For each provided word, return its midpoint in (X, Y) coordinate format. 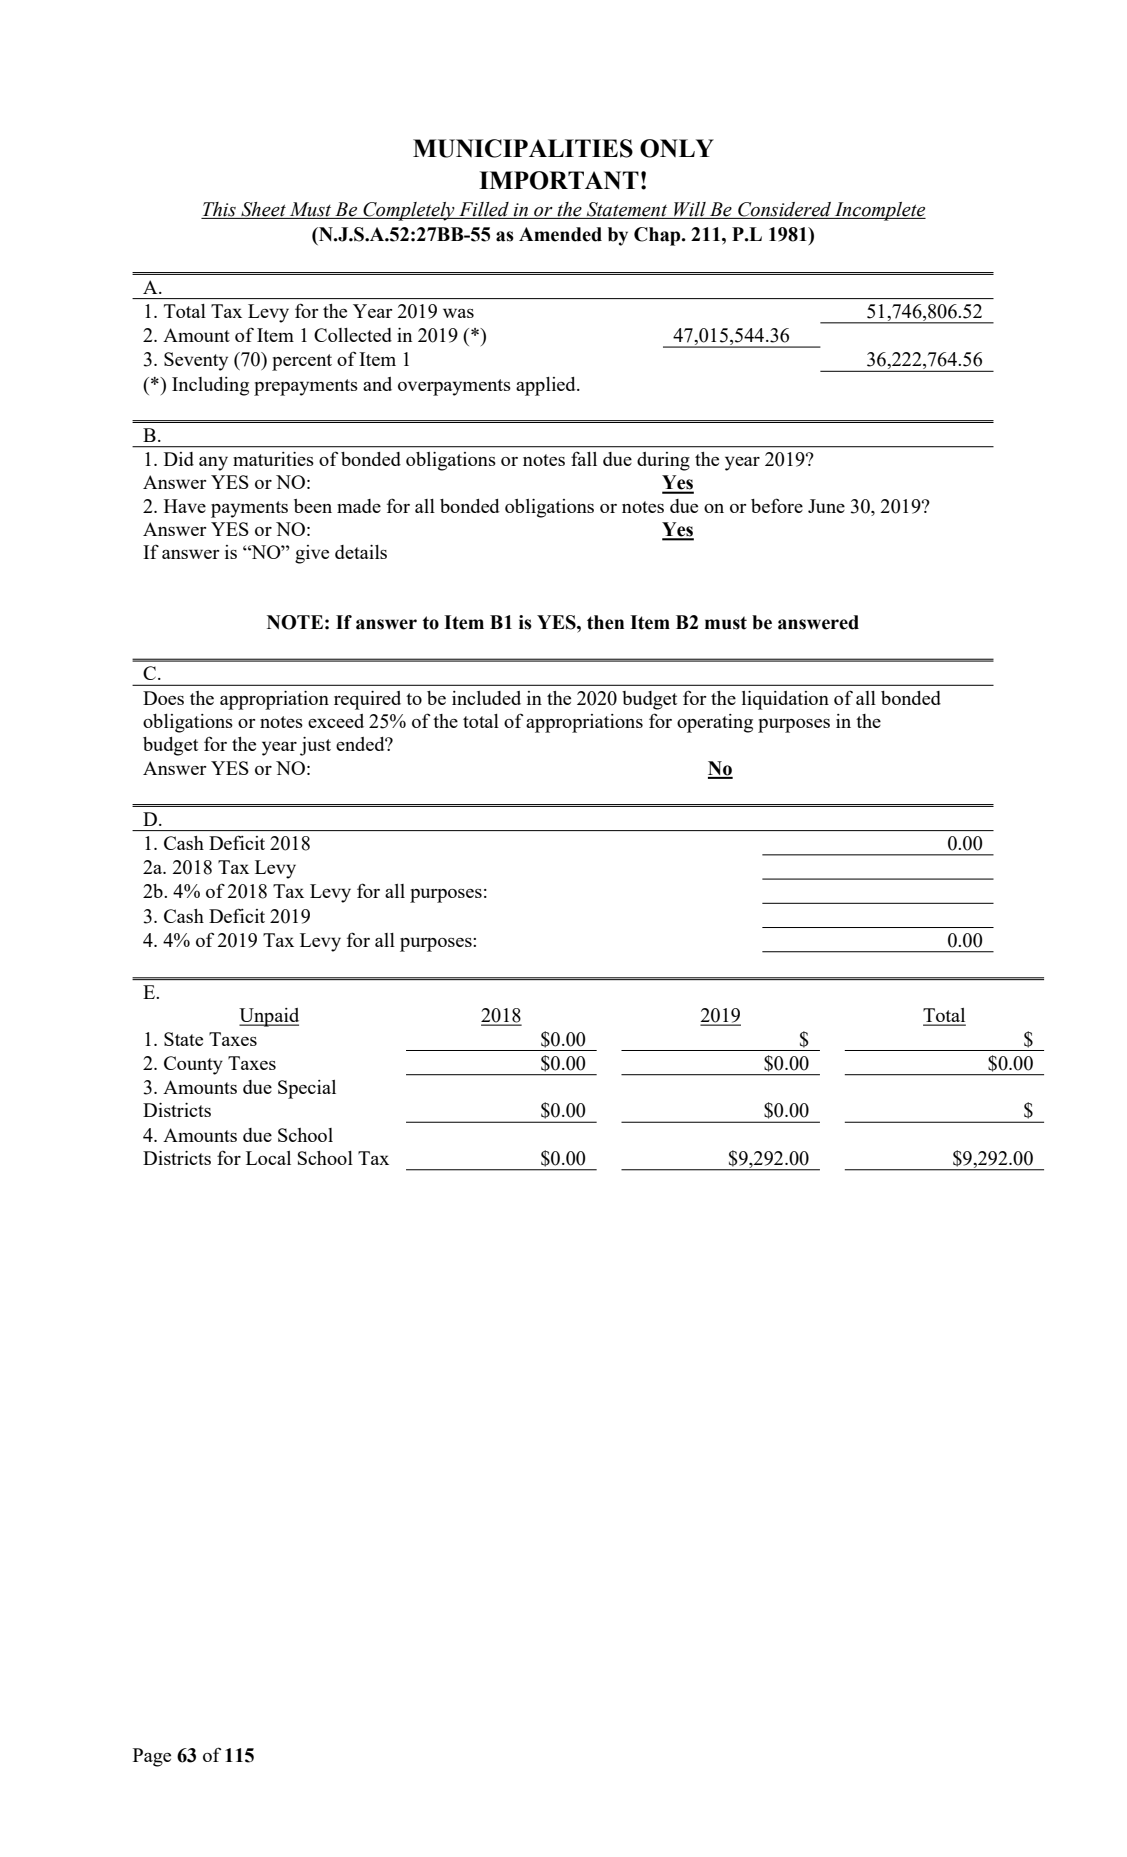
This (219, 209)
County (193, 1065)
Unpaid (269, 1017)
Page (152, 1757)
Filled (484, 209)
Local (268, 1158)
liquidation (785, 700)
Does (163, 698)
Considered (784, 209)
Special (307, 1089)
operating (715, 723)
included (486, 698)
